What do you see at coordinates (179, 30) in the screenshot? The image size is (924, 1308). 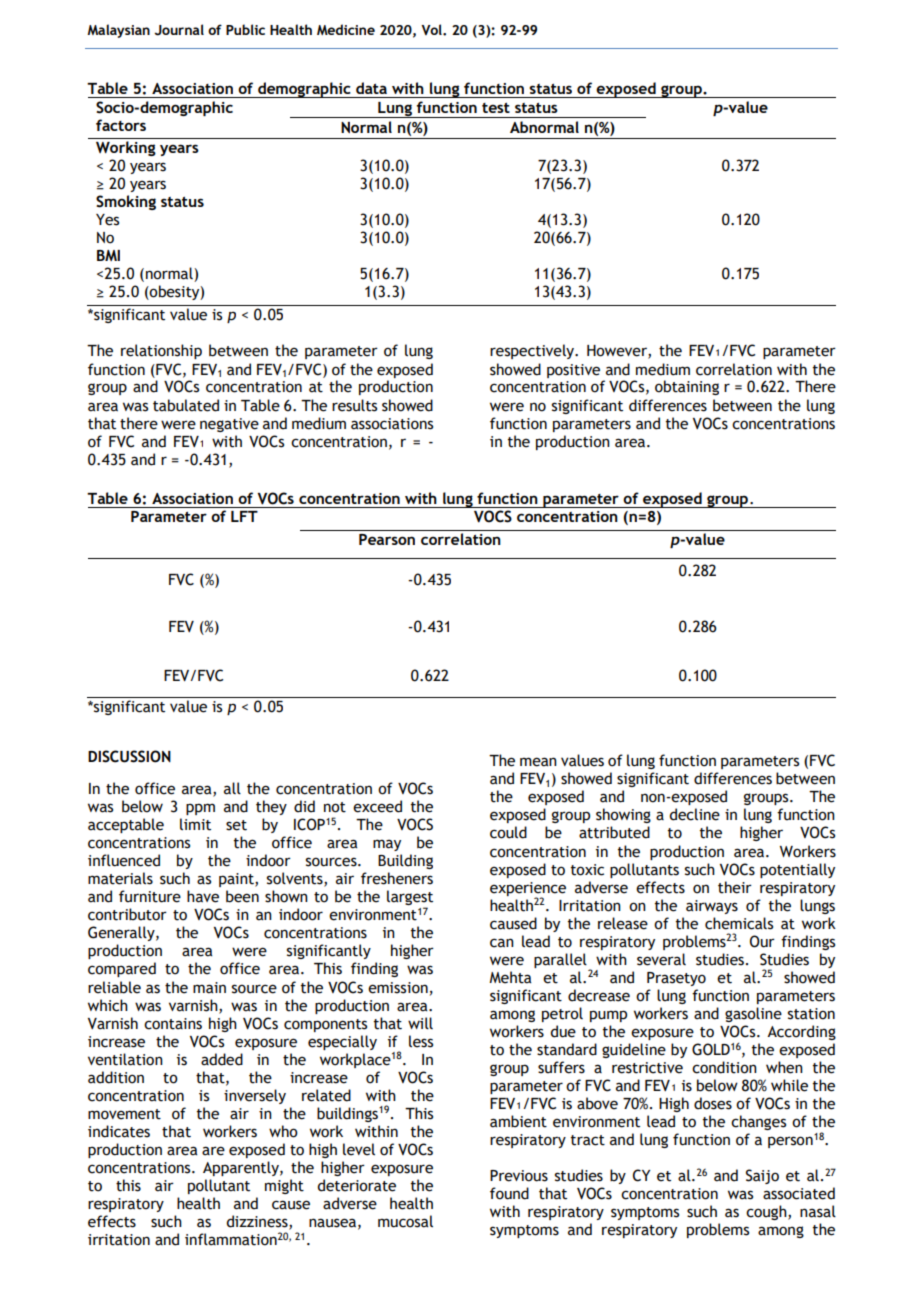 I see `Journal` at bounding box center [179, 30].
